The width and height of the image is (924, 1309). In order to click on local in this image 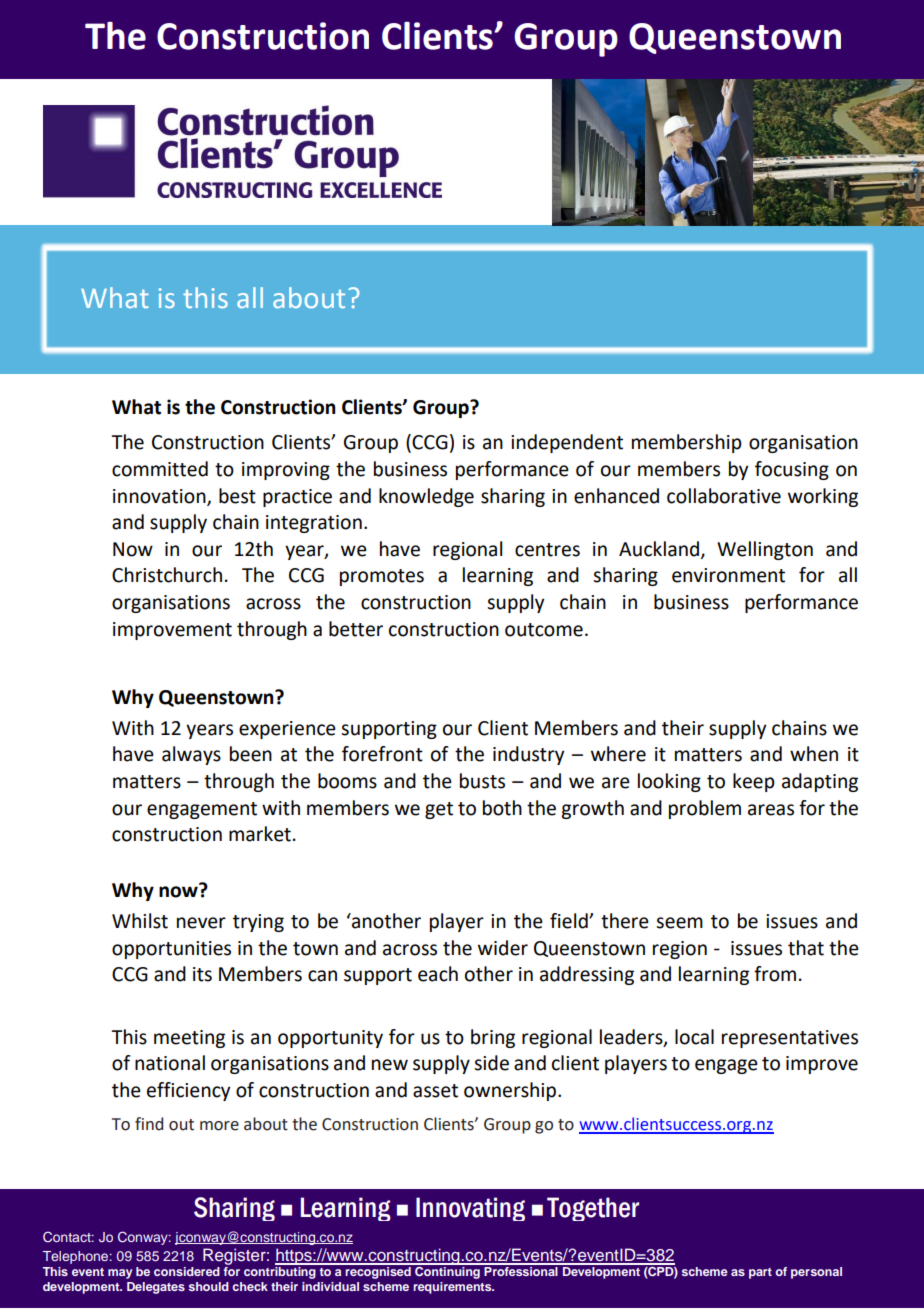, I will do `click(694, 1037)`.
